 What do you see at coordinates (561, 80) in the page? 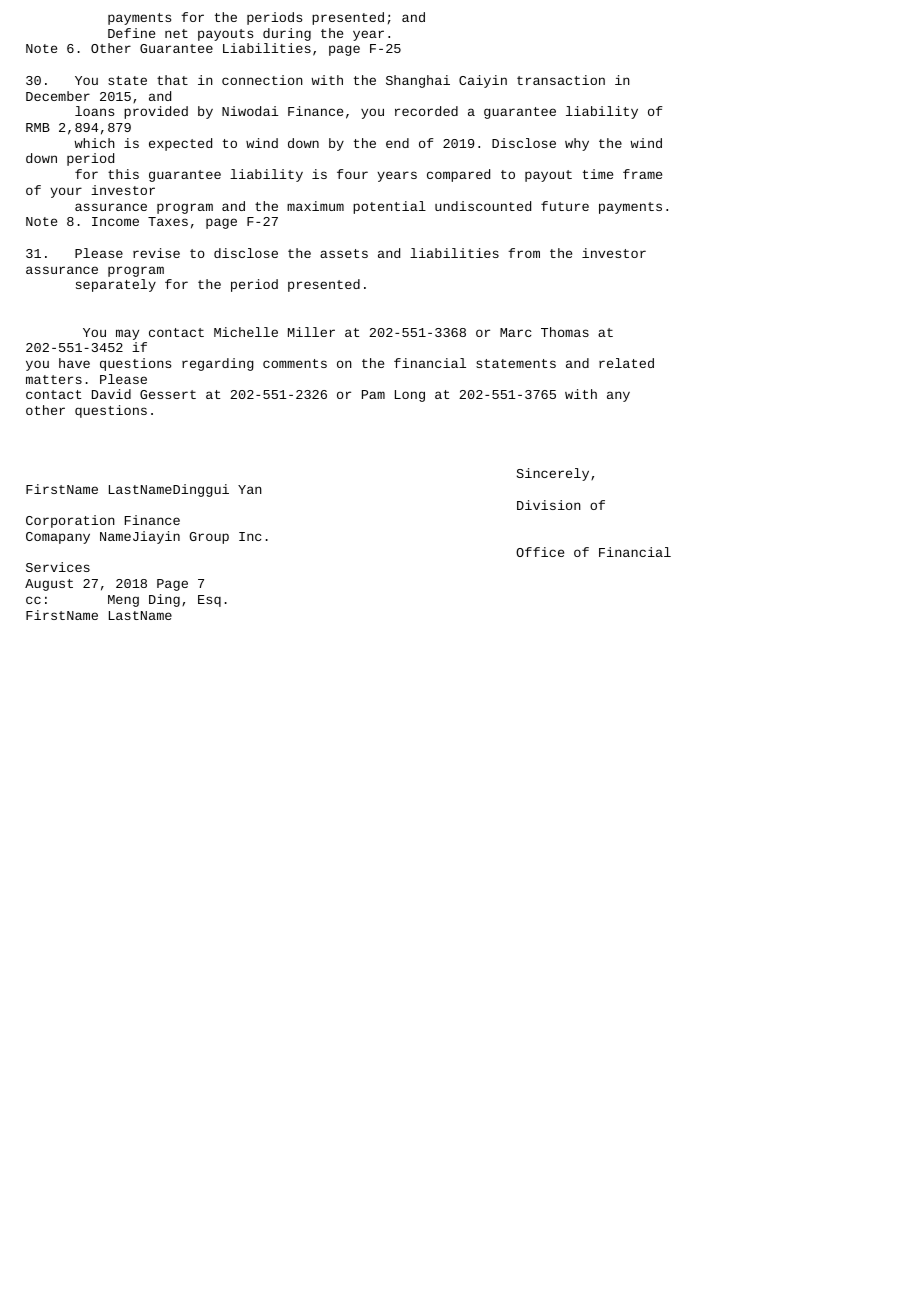
I see `transaction` at bounding box center [561, 80].
